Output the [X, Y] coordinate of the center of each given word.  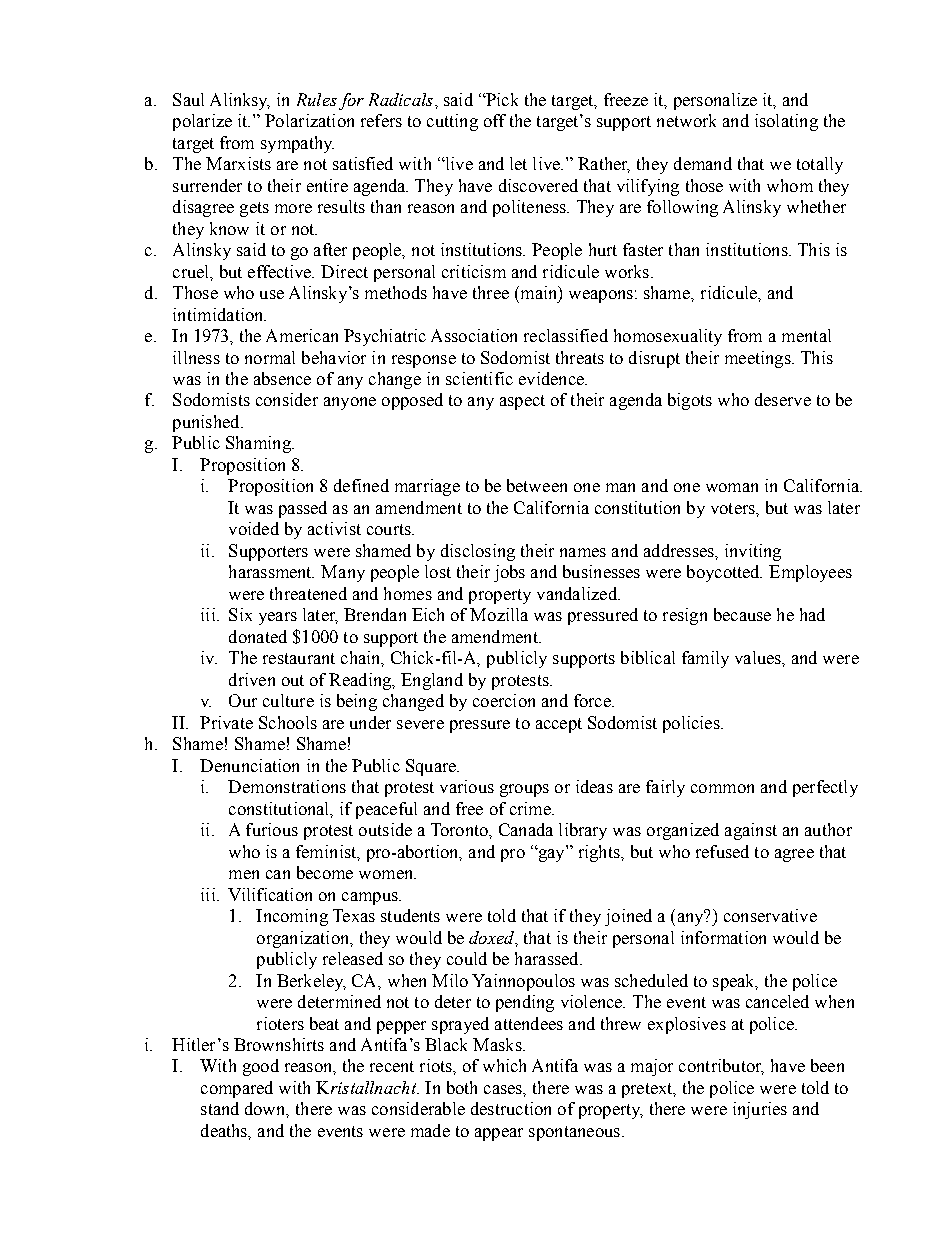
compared [237, 1089]
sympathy [297, 144]
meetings [759, 359]
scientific [479, 378]
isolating [786, 122]
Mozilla [499, 614]
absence [282, 378]
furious [272, 829]
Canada [526, 829]
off [495, 120]
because [742, 614]
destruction [511, 1108]
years [278, 618]
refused [722, 851]
